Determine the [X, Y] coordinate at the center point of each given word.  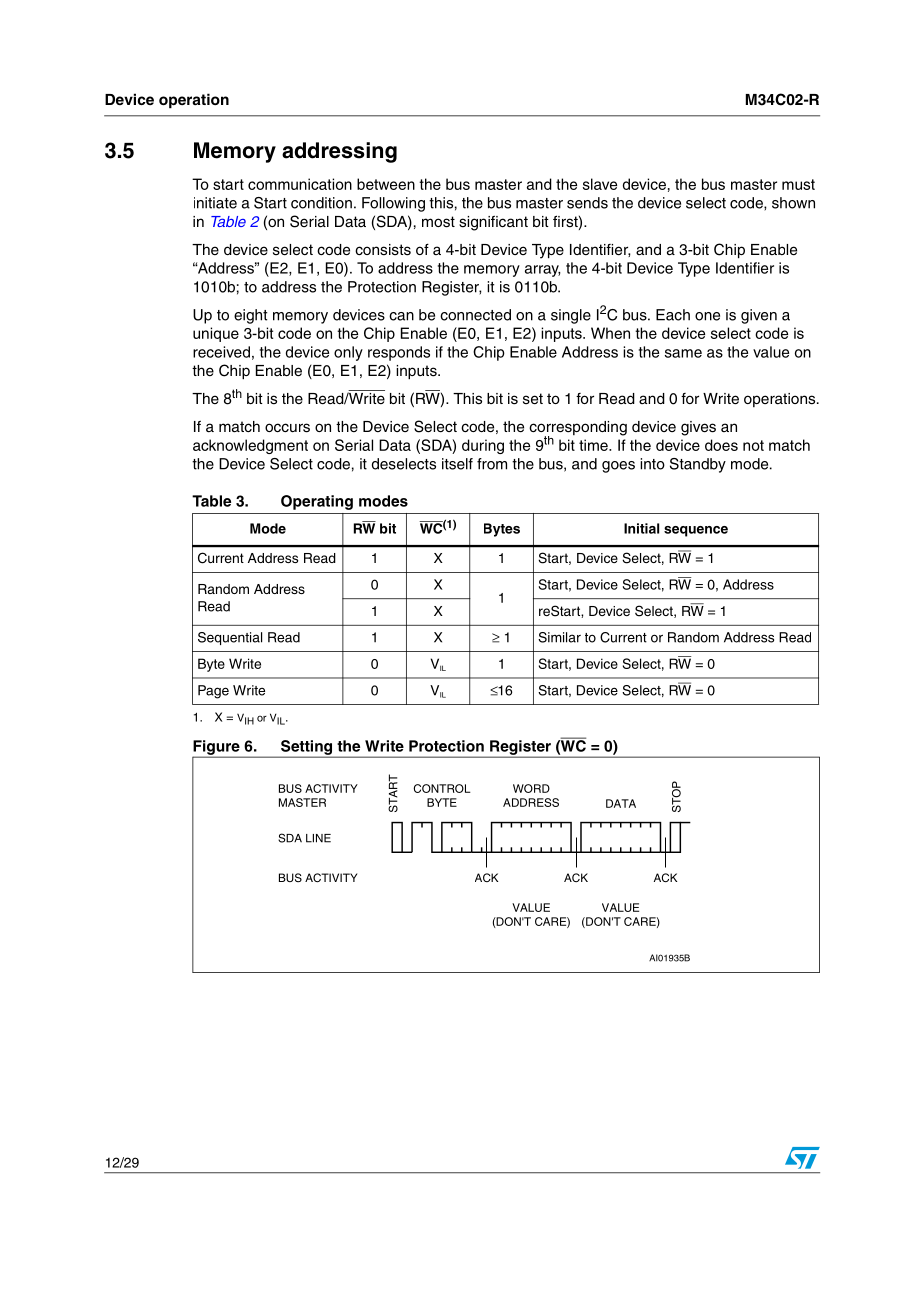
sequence [696, 531]
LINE [318, 838]
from [492, 464]
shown [793, 203]
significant [493, 223]
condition [321, 203]
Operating [317, 502]
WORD [531, 788]
